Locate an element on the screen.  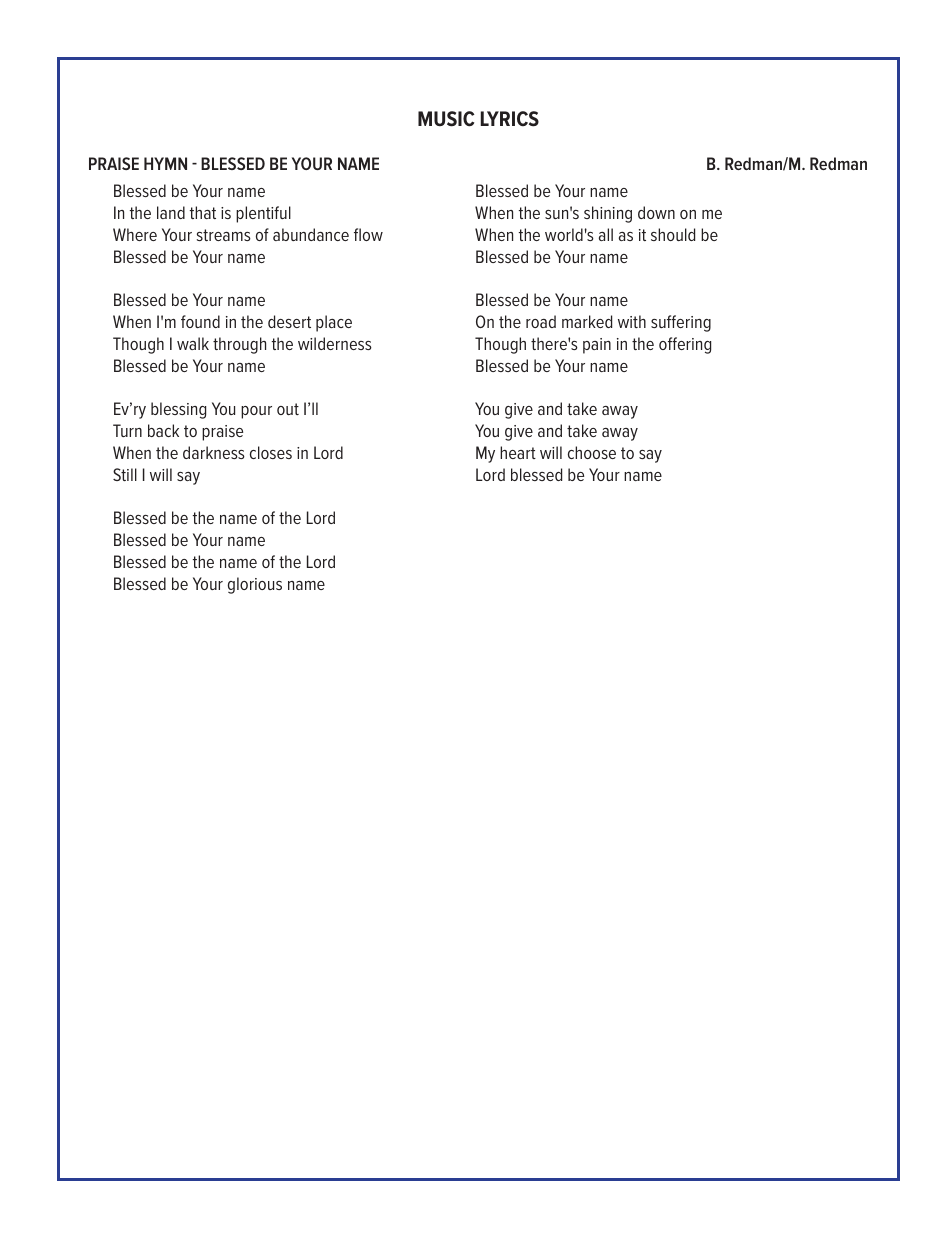
with is located at coordinates (632, 321).
